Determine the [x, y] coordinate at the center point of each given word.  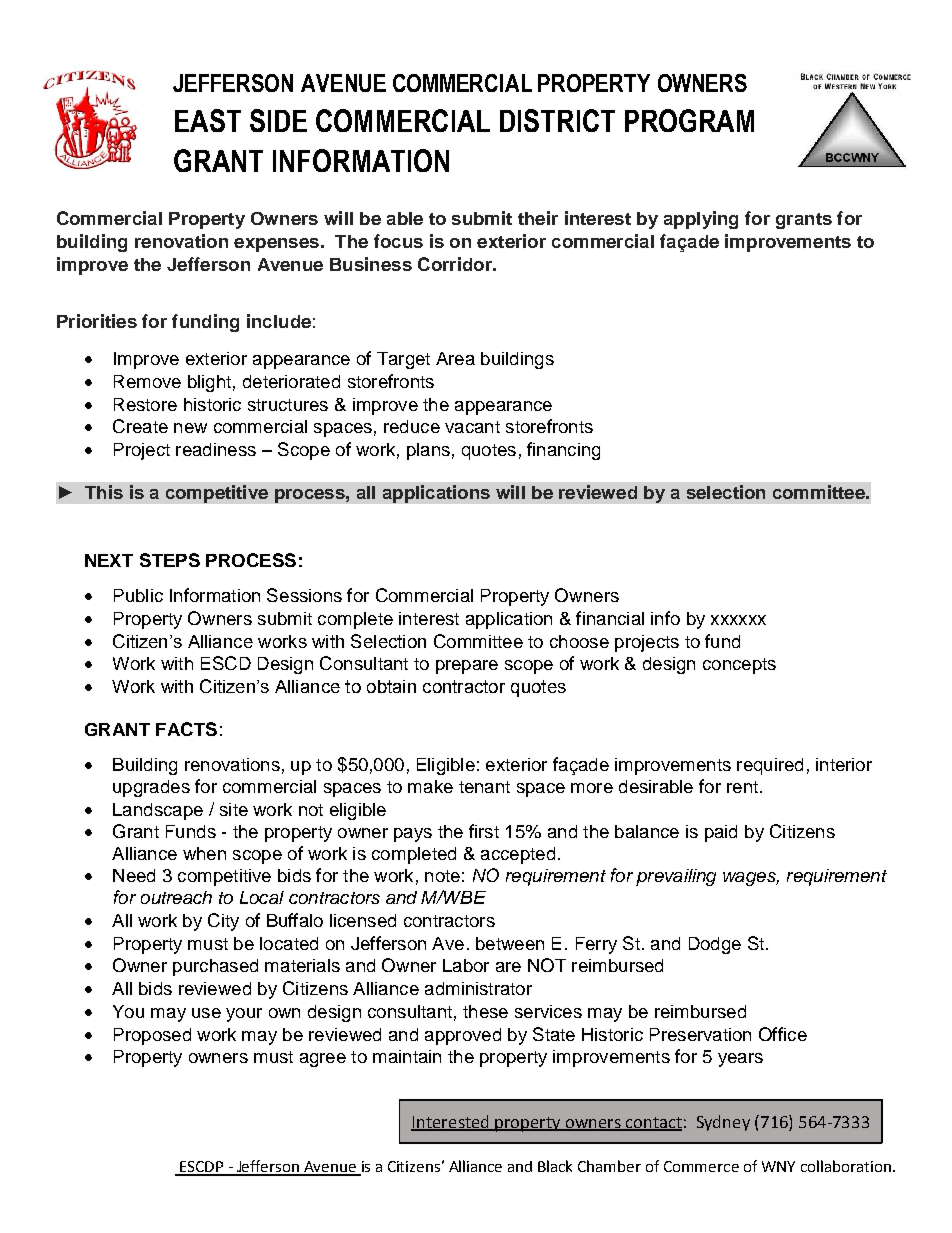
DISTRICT [557, 120]
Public [138, 595]
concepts [739, 666]
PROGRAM [689, 120]
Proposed [152, 1036]
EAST [208, 120]
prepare [467, 667]
